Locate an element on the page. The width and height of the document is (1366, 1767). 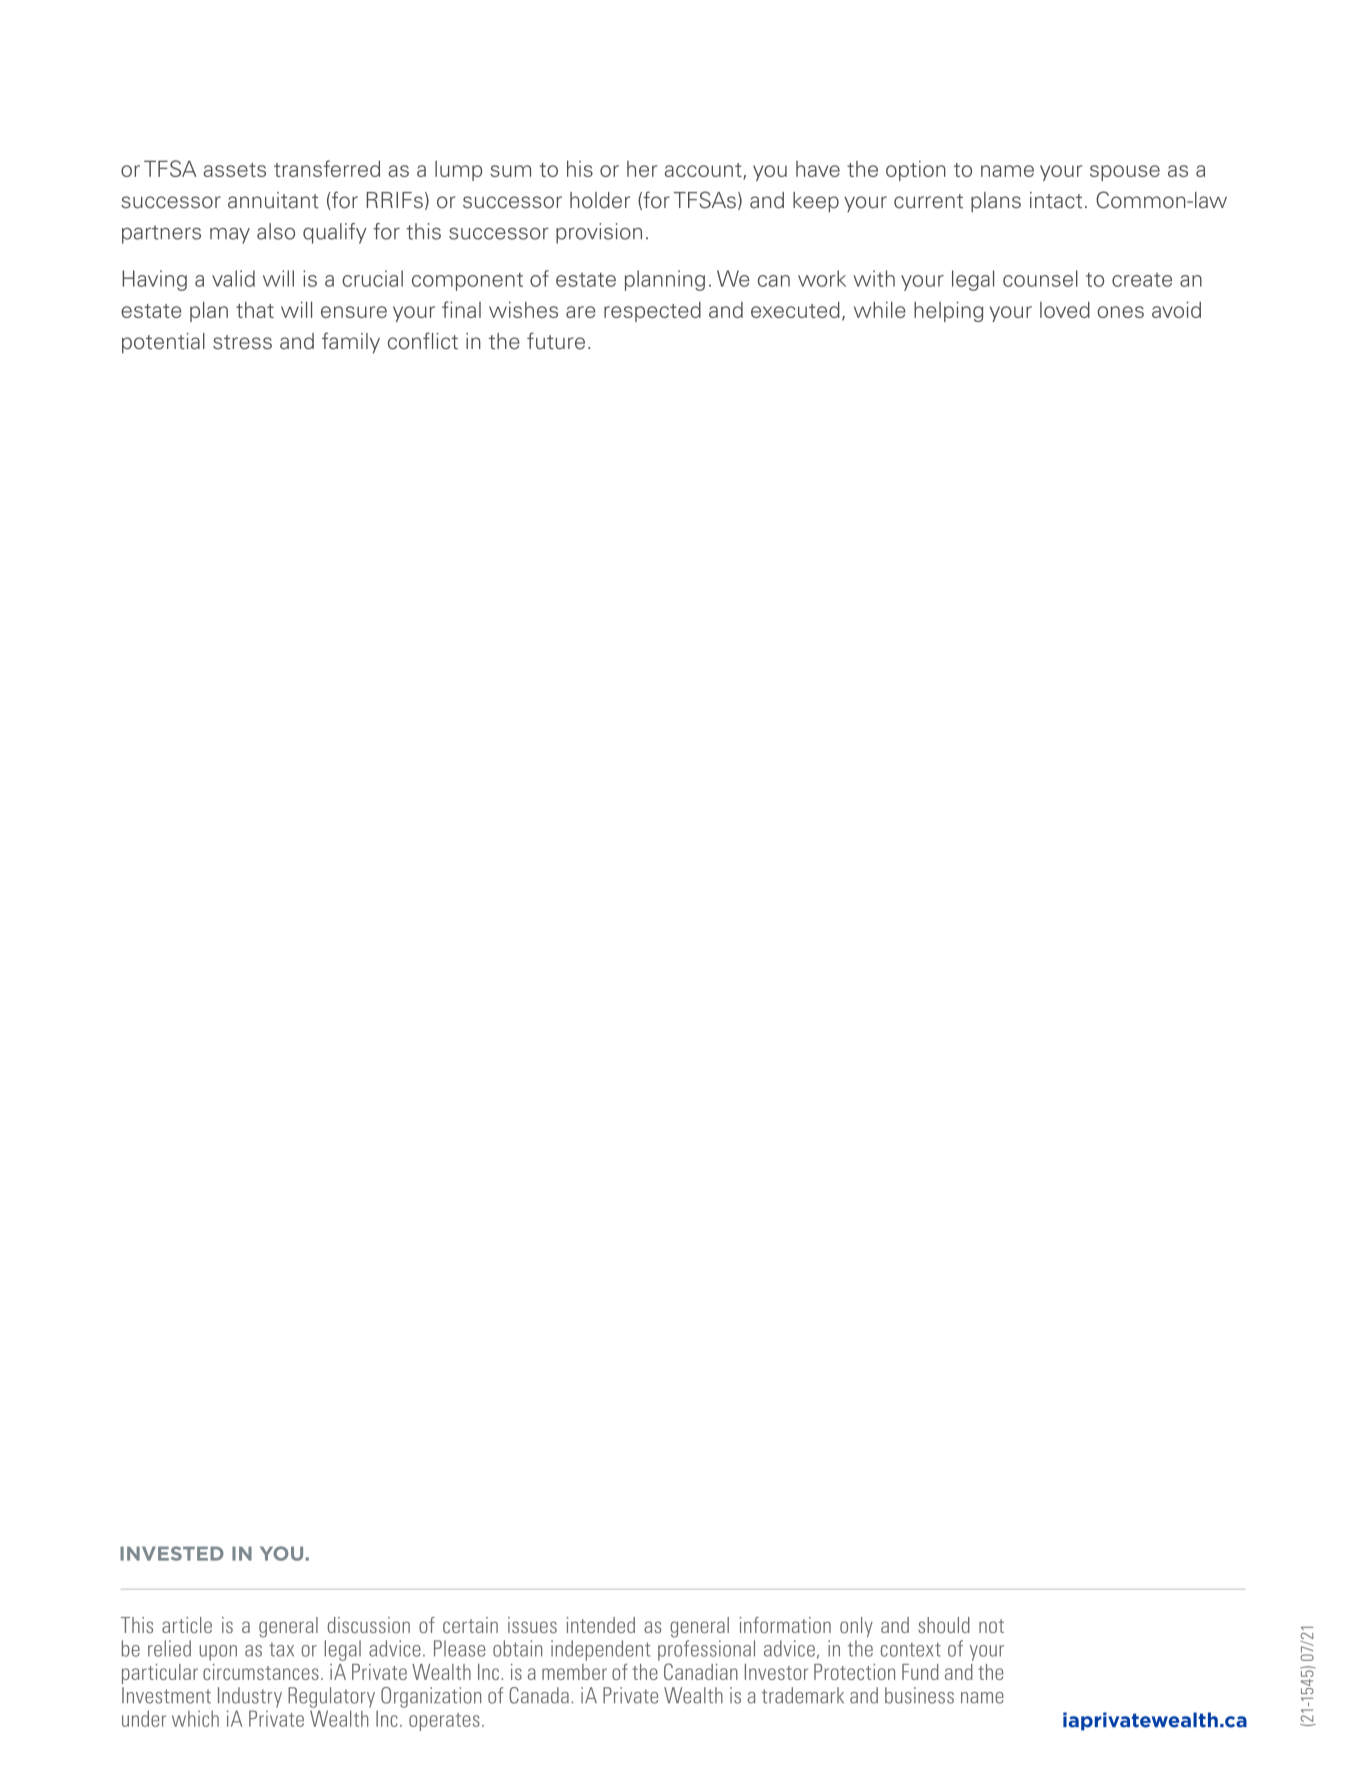
article is located at coordinates (187, 1625).
